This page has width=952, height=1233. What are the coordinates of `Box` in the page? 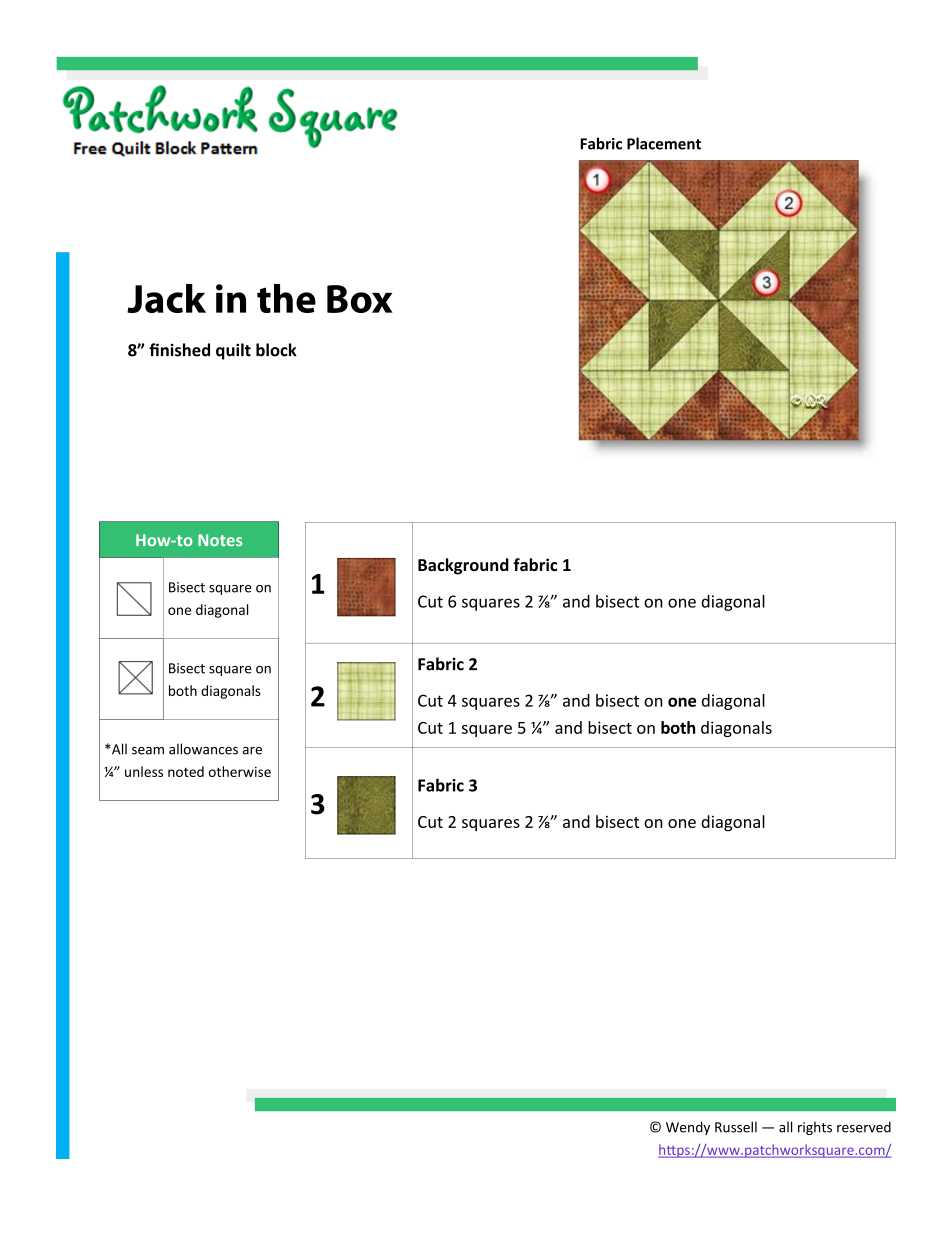 It's located at (360, 299).
